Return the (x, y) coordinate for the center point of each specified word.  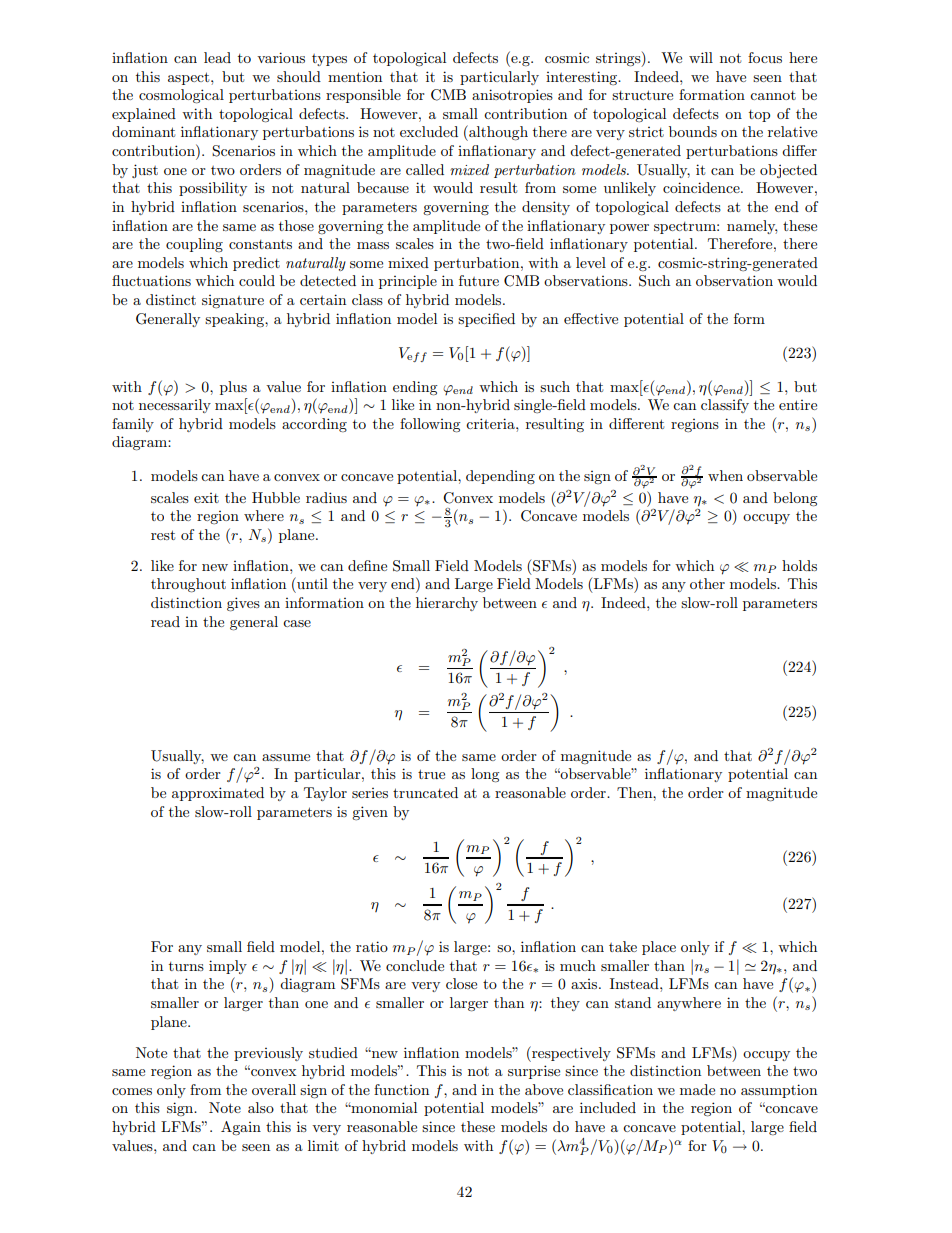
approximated (218, 794)
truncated (425, 792)
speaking (235, 320)
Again (241, 1128)
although (497, 133)
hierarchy (447, 604)
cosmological (181, 96)
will (701, 57)
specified (486, 320)
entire (798, 405)
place (659, 948)
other (707, 583)
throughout (188, 585)
